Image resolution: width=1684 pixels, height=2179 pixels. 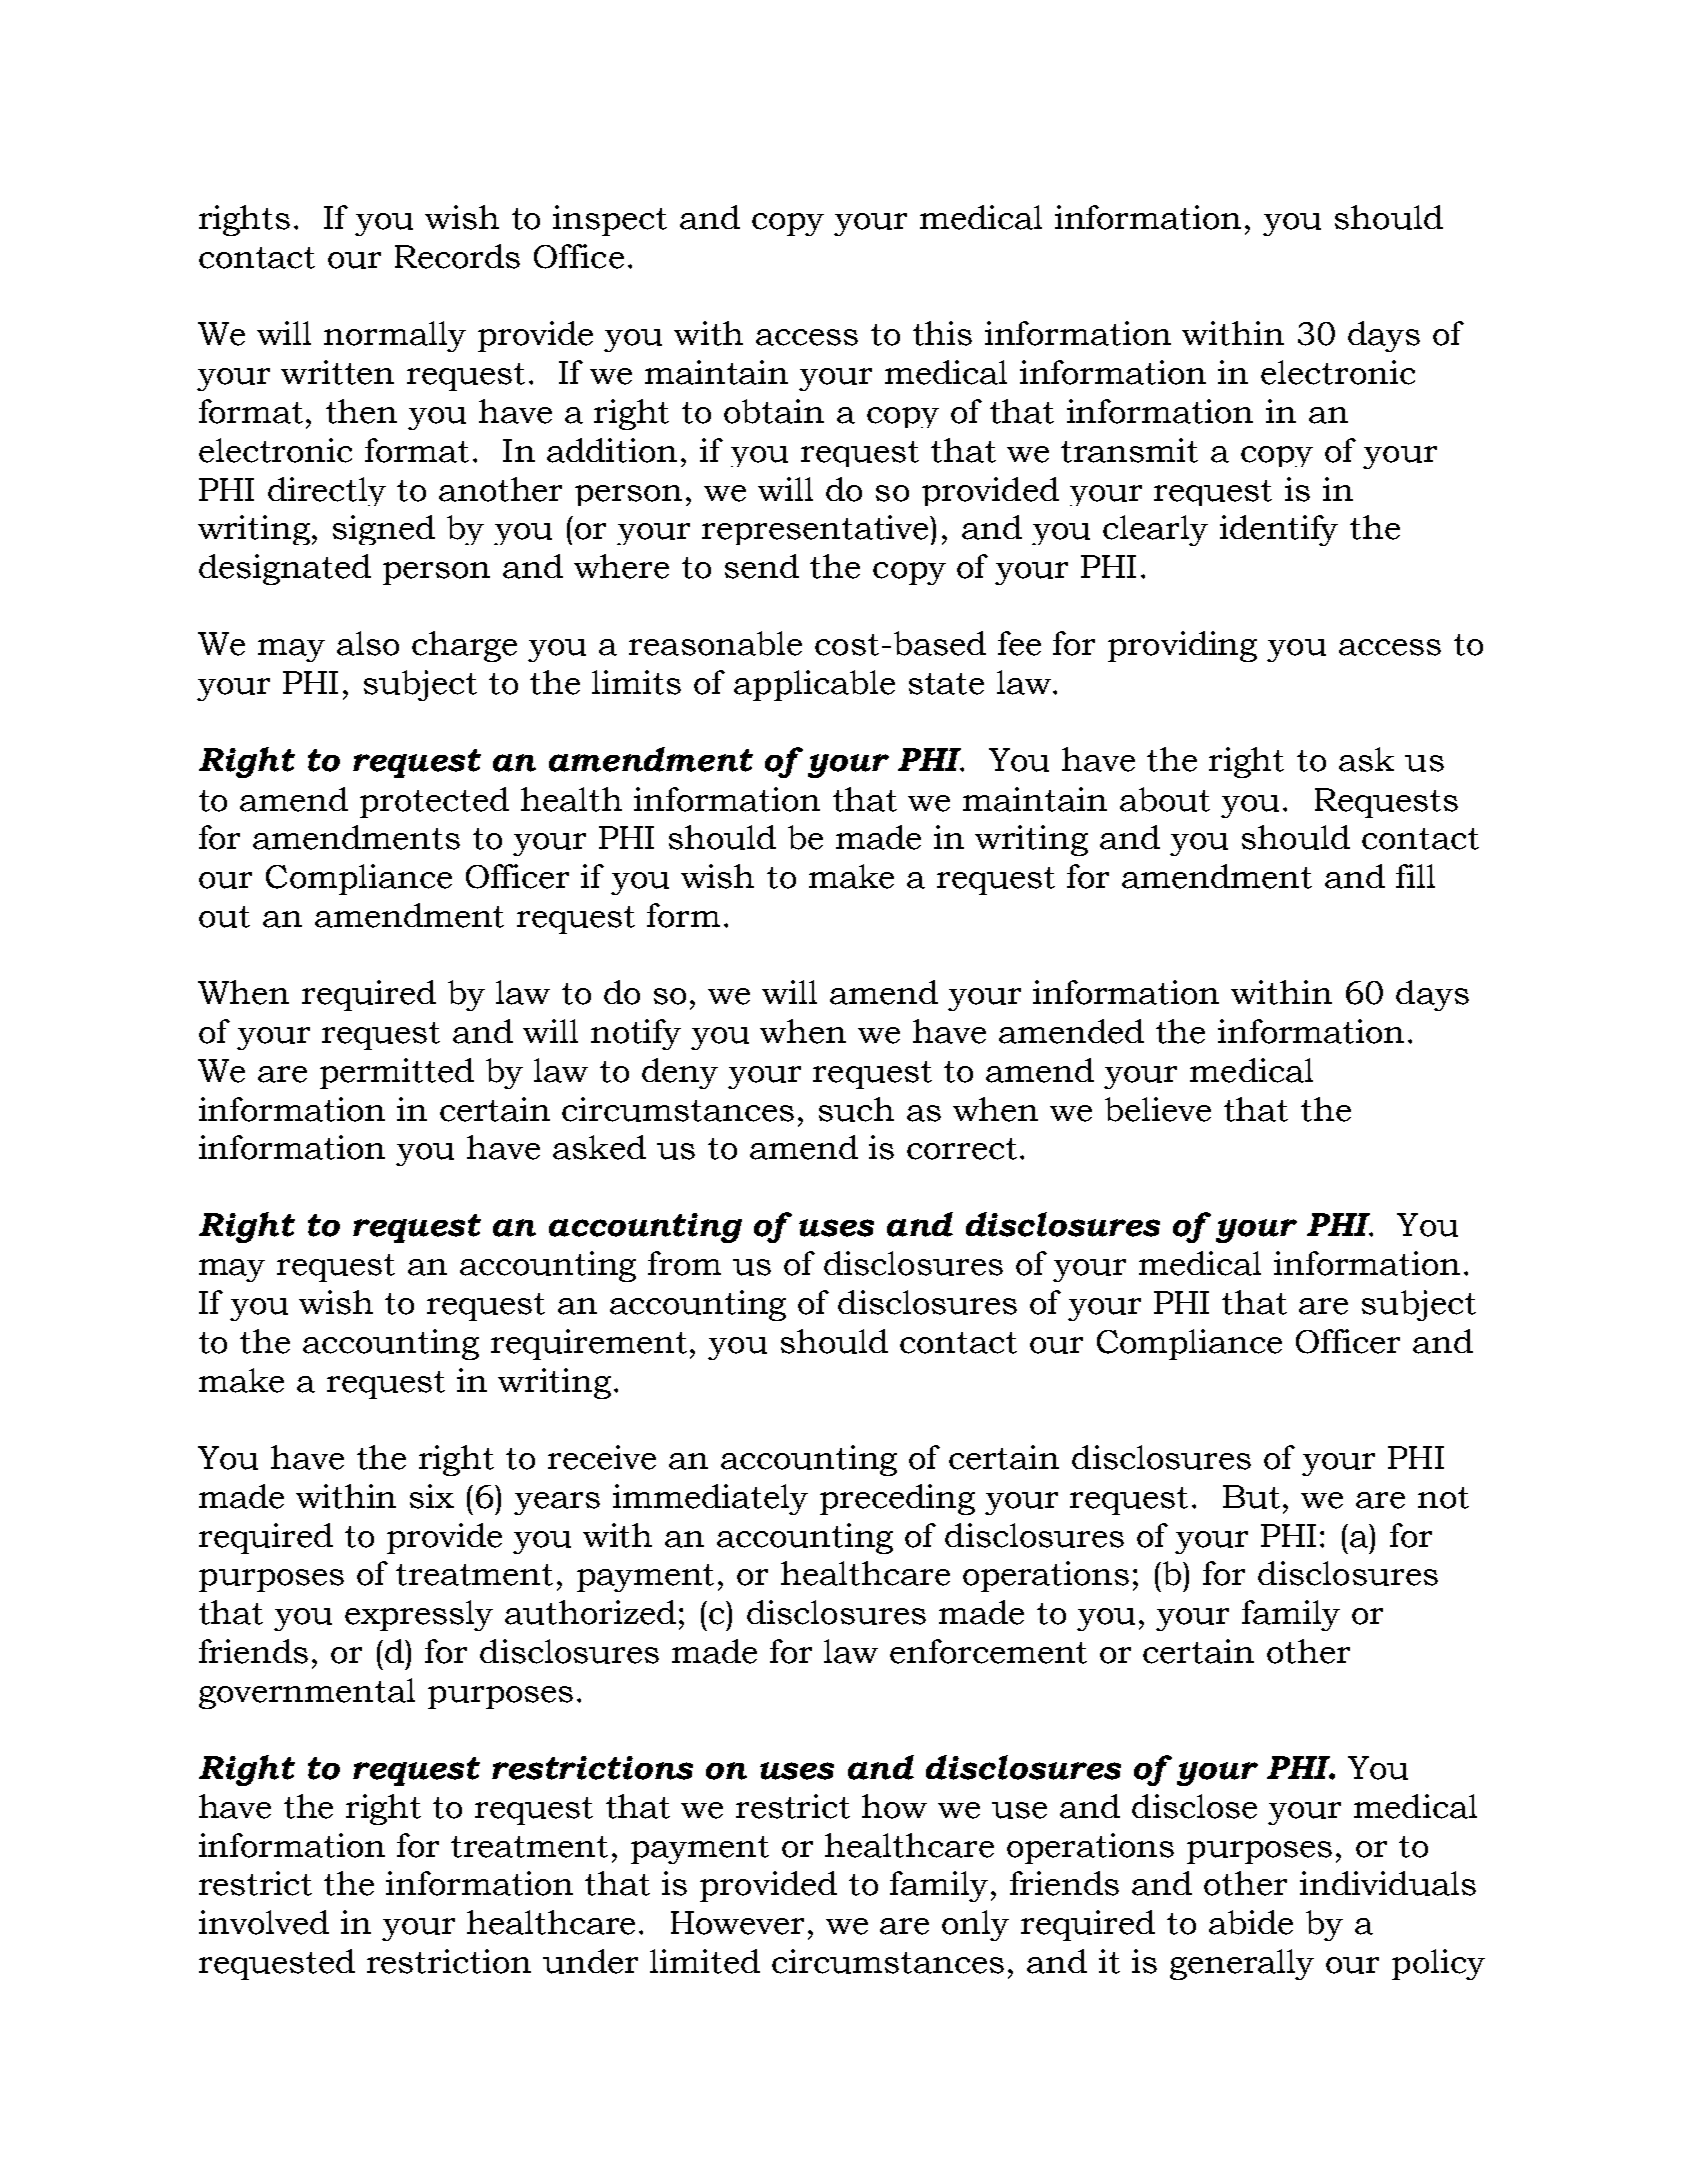 I want to click on transmit, so click(x=1129, y=450).
